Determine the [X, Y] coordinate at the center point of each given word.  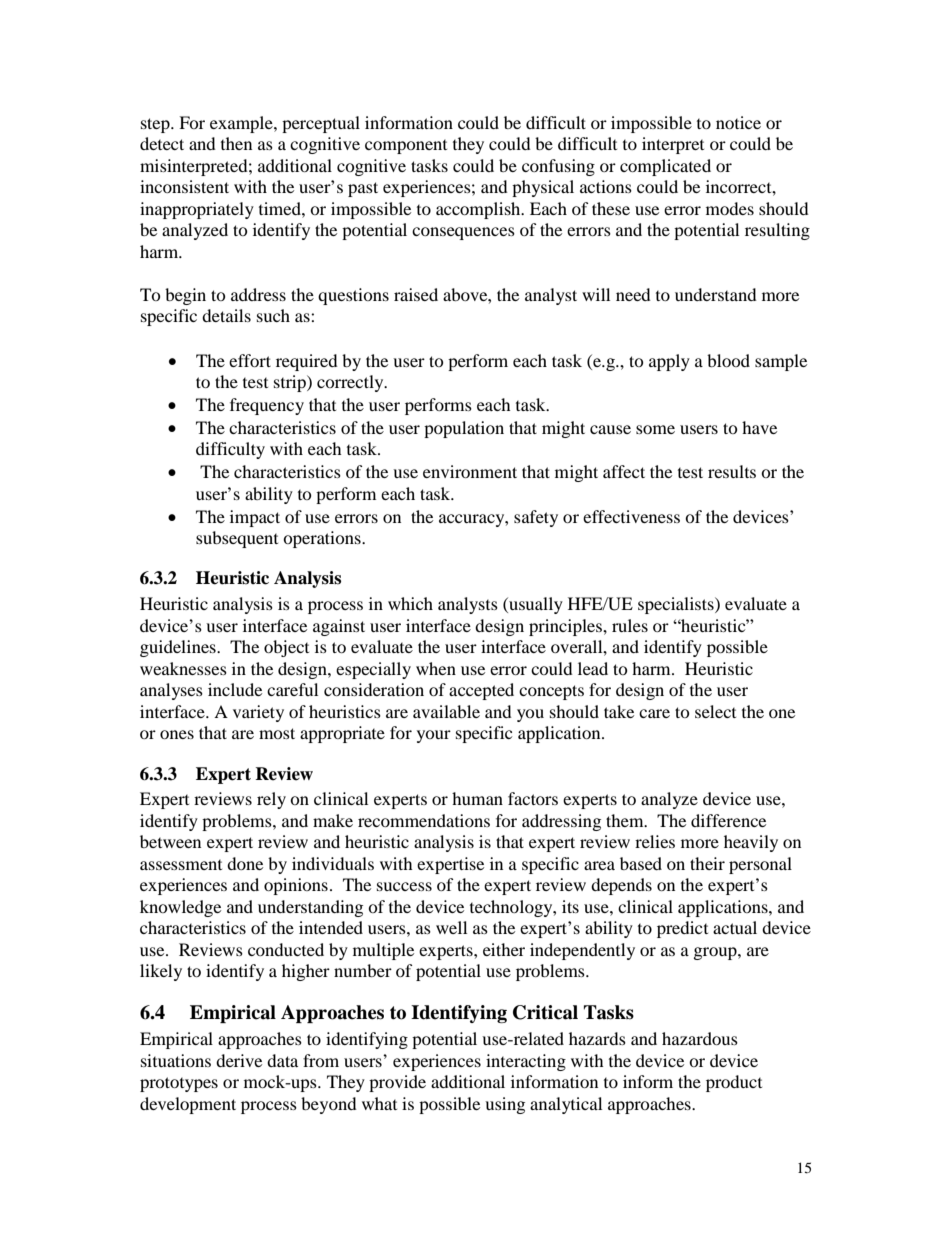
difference [728, 820]
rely [271, 800]
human [477, 798]
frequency [267, 406]
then [236, 143]
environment [470, 471]
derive [239, 1060]
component [406, 147]
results [732, 471]
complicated [665, 167]
